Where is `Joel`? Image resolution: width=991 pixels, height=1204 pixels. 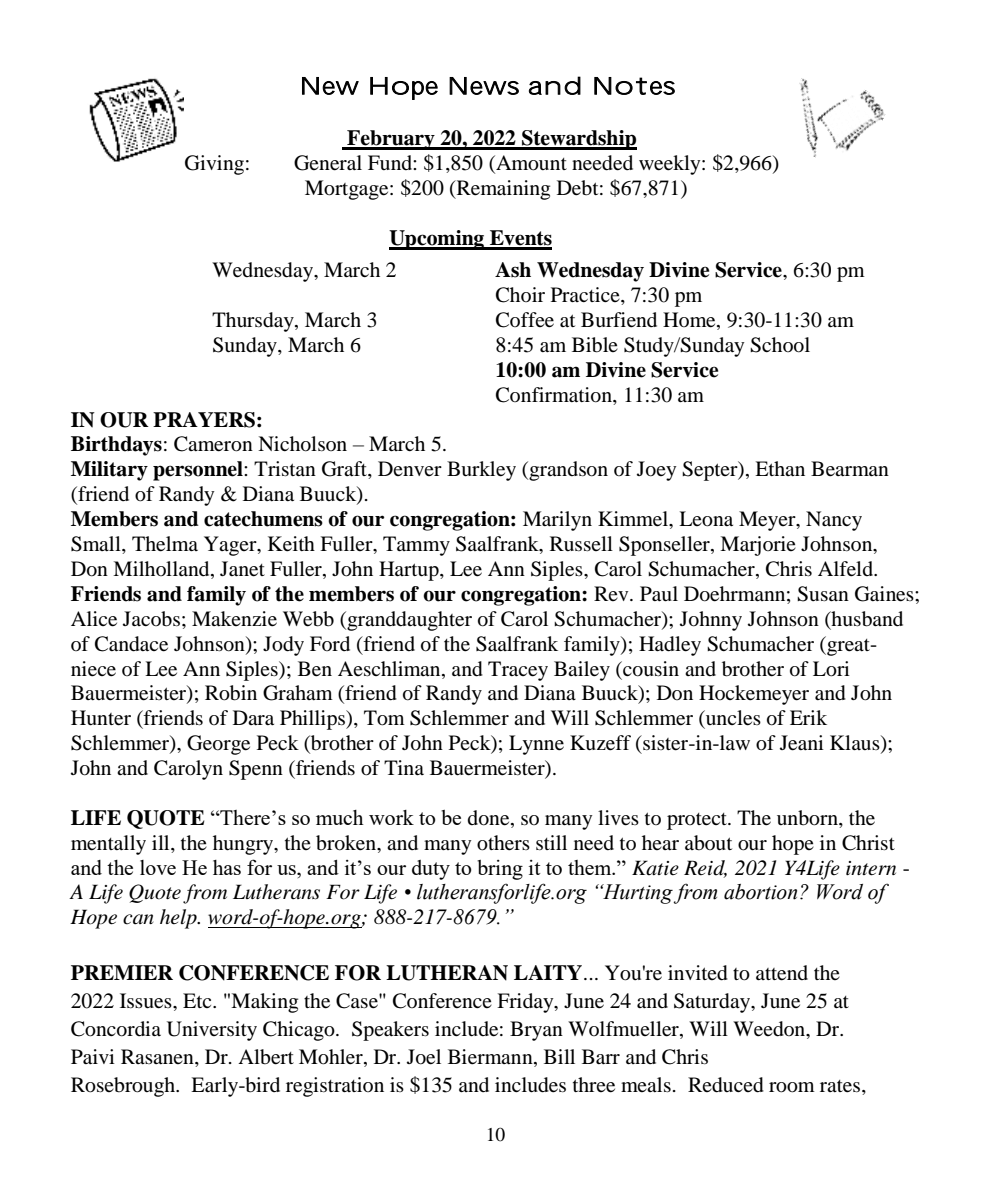 Joel is located at coordinates (424, 1057).
